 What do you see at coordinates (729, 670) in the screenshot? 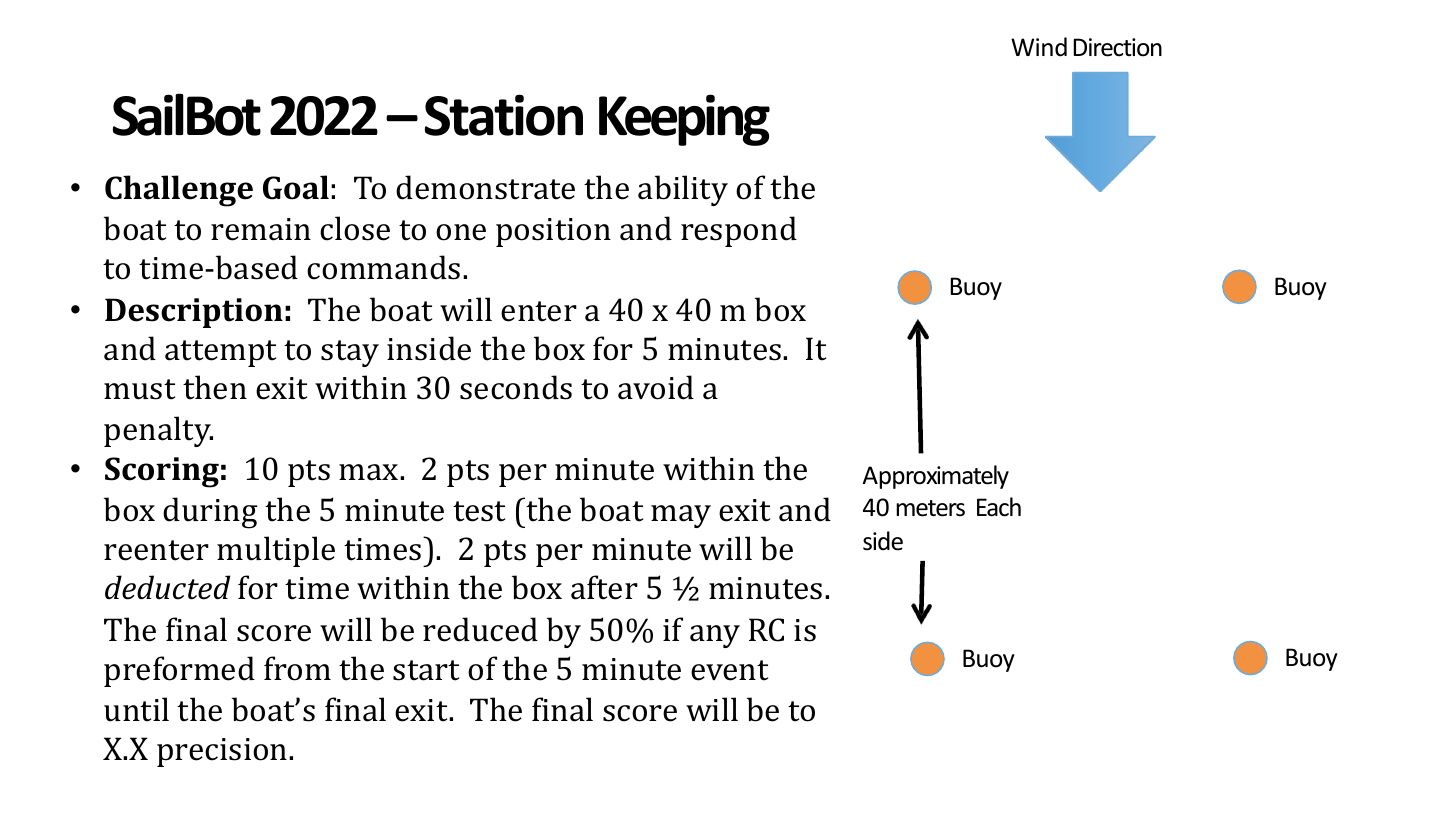
I see `event` at bounding box center [729, 670].
